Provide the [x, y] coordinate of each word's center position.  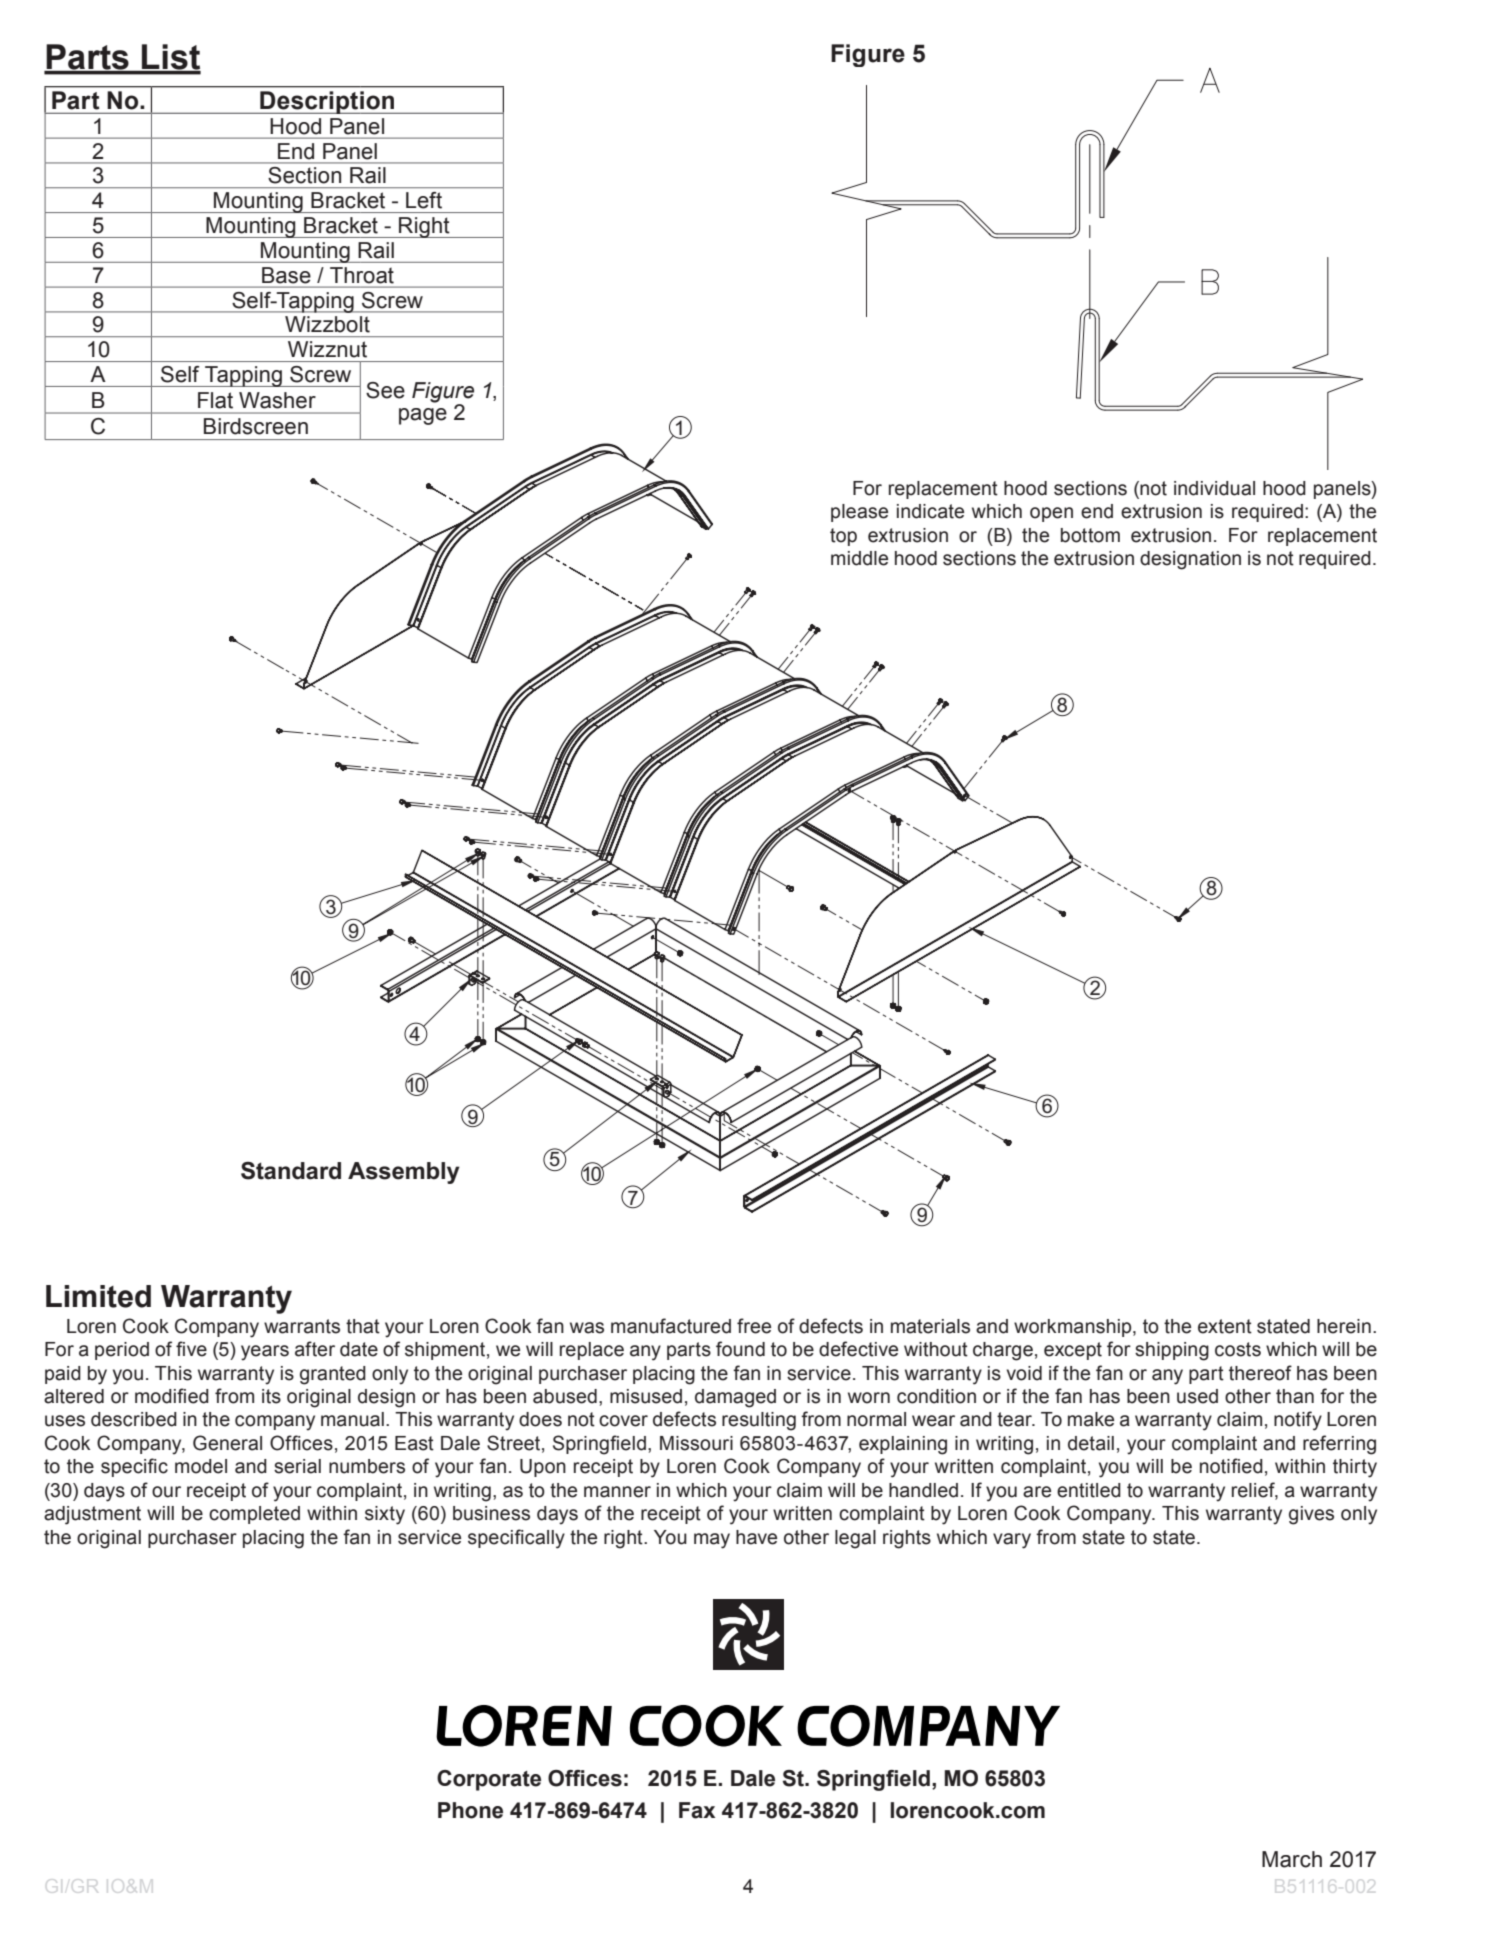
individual [1214, 488]
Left [424, 200]
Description [327, 102]
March [1292, 1859]
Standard [291, 1171]
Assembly [404, 1173]
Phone [470, 1810]
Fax [697, 1810]
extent [1225, 1326]
